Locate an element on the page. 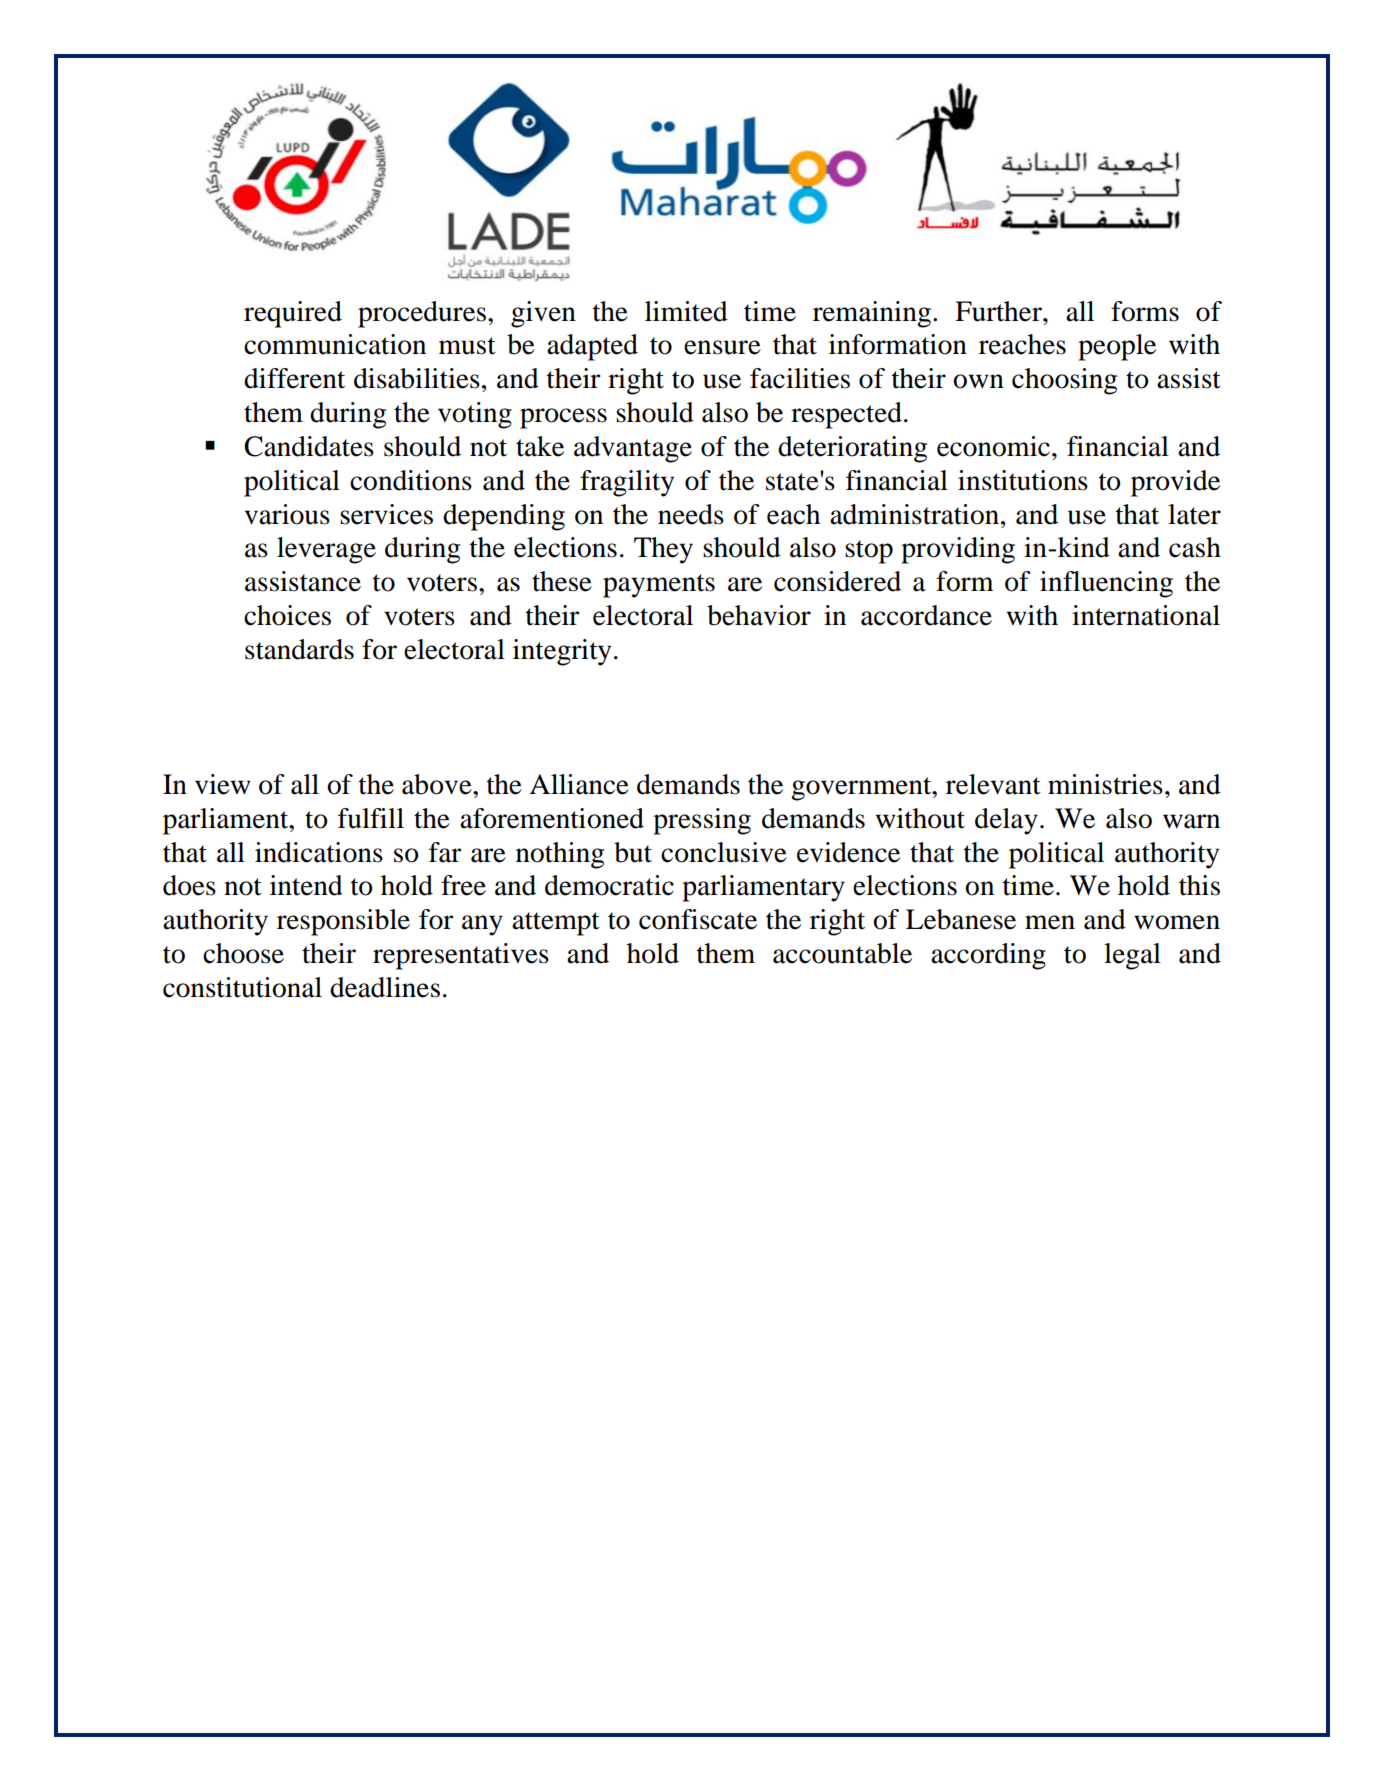 The width and height of the page is (1384, 1791). institutions is located at coordinates (1023, 480).
